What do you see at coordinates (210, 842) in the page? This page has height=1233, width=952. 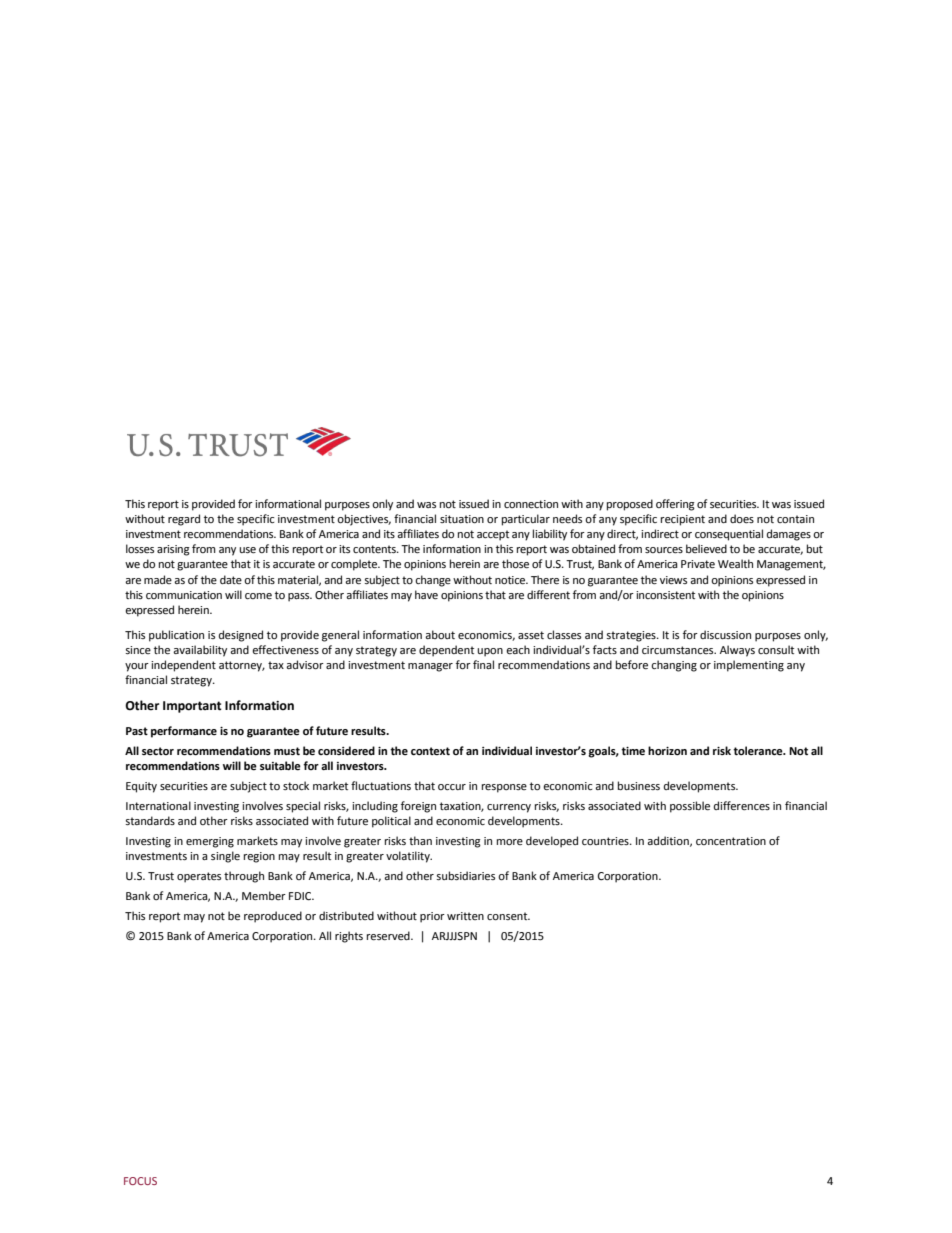 I see `emerging` at bounding box center [210, 842].
